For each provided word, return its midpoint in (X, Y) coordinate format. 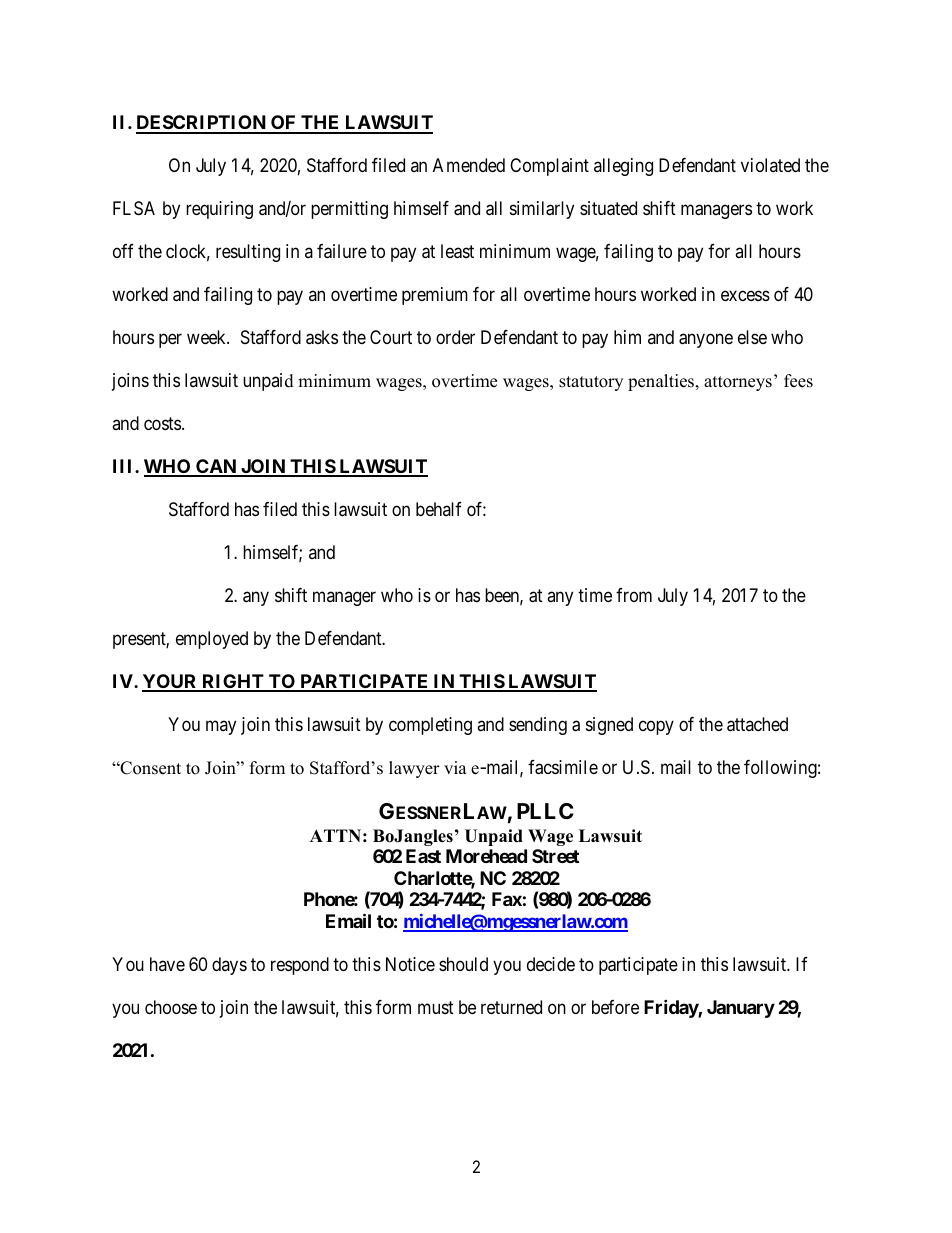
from (634, 595)
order (455, 337)
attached (757, 724)
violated (770, 165)
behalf (439, 509)
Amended (469, 165)
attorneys (738, 383)
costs (162, 423)
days (229, 966)
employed (212, 640)
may (221, 727)
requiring (219, 210)
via (455, 767)
